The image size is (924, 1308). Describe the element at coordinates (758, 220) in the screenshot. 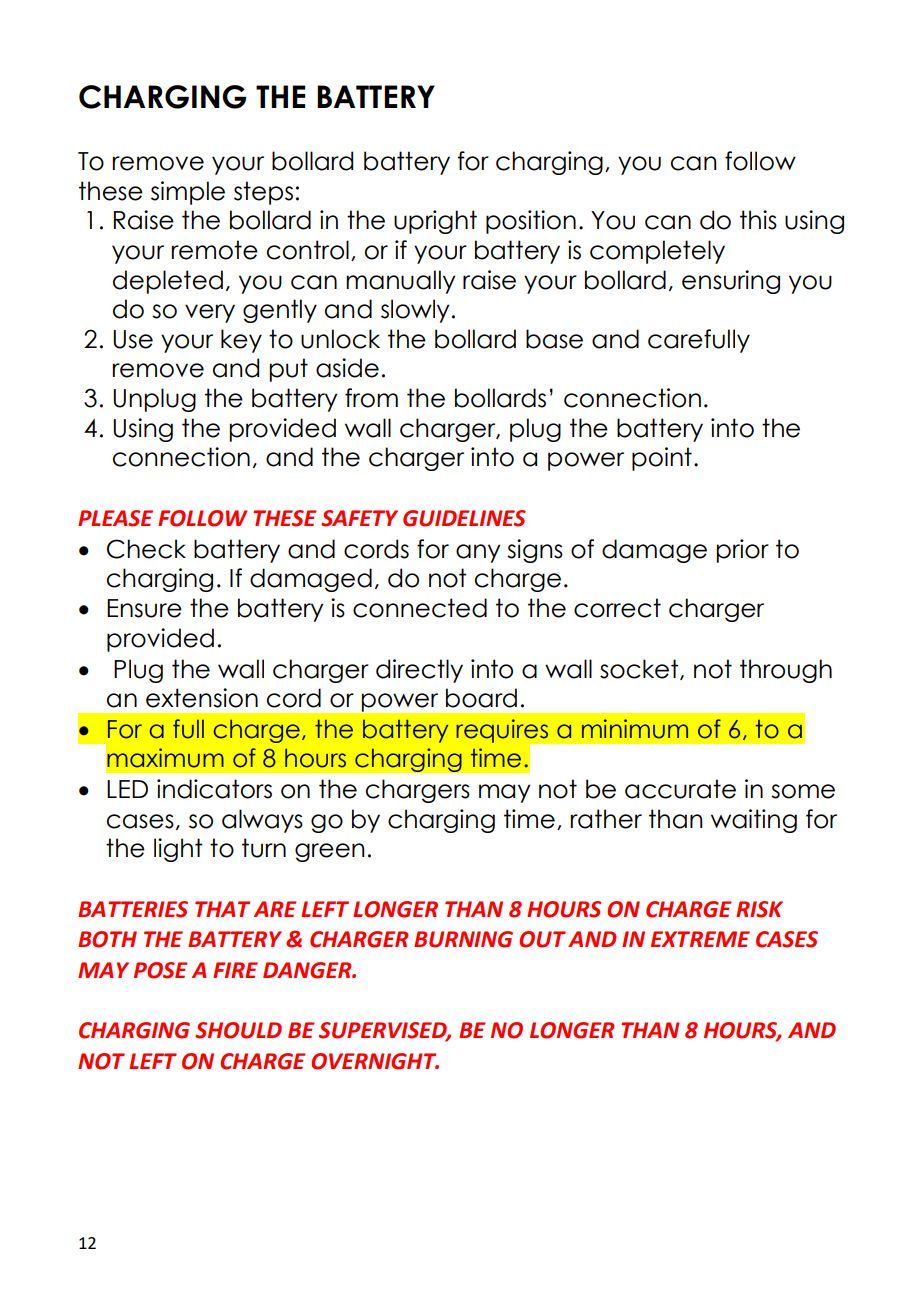

I see `this` at that location.
